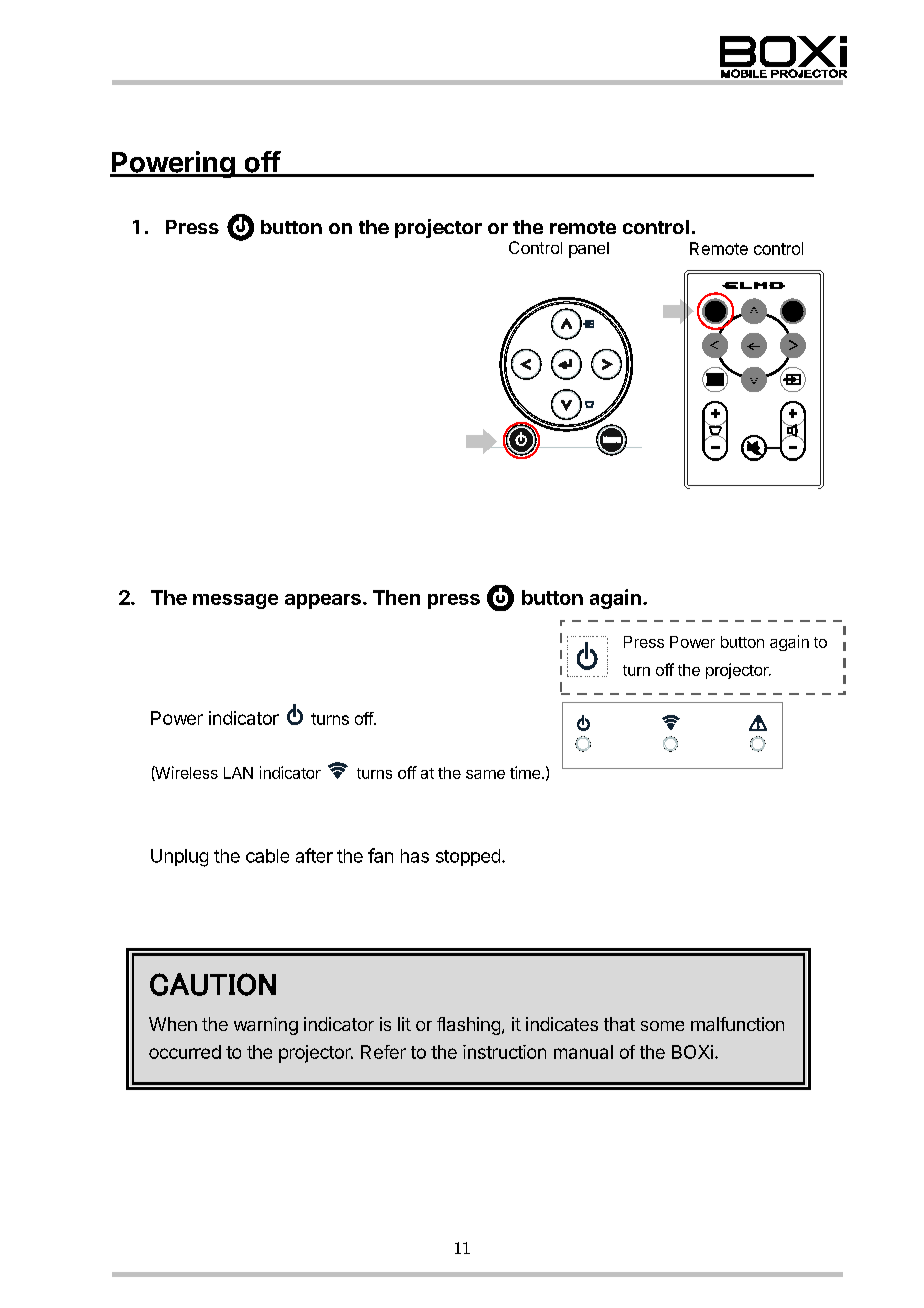  Describe the element at coordinates (267, 856) in the image. I see `cable` at that location.
